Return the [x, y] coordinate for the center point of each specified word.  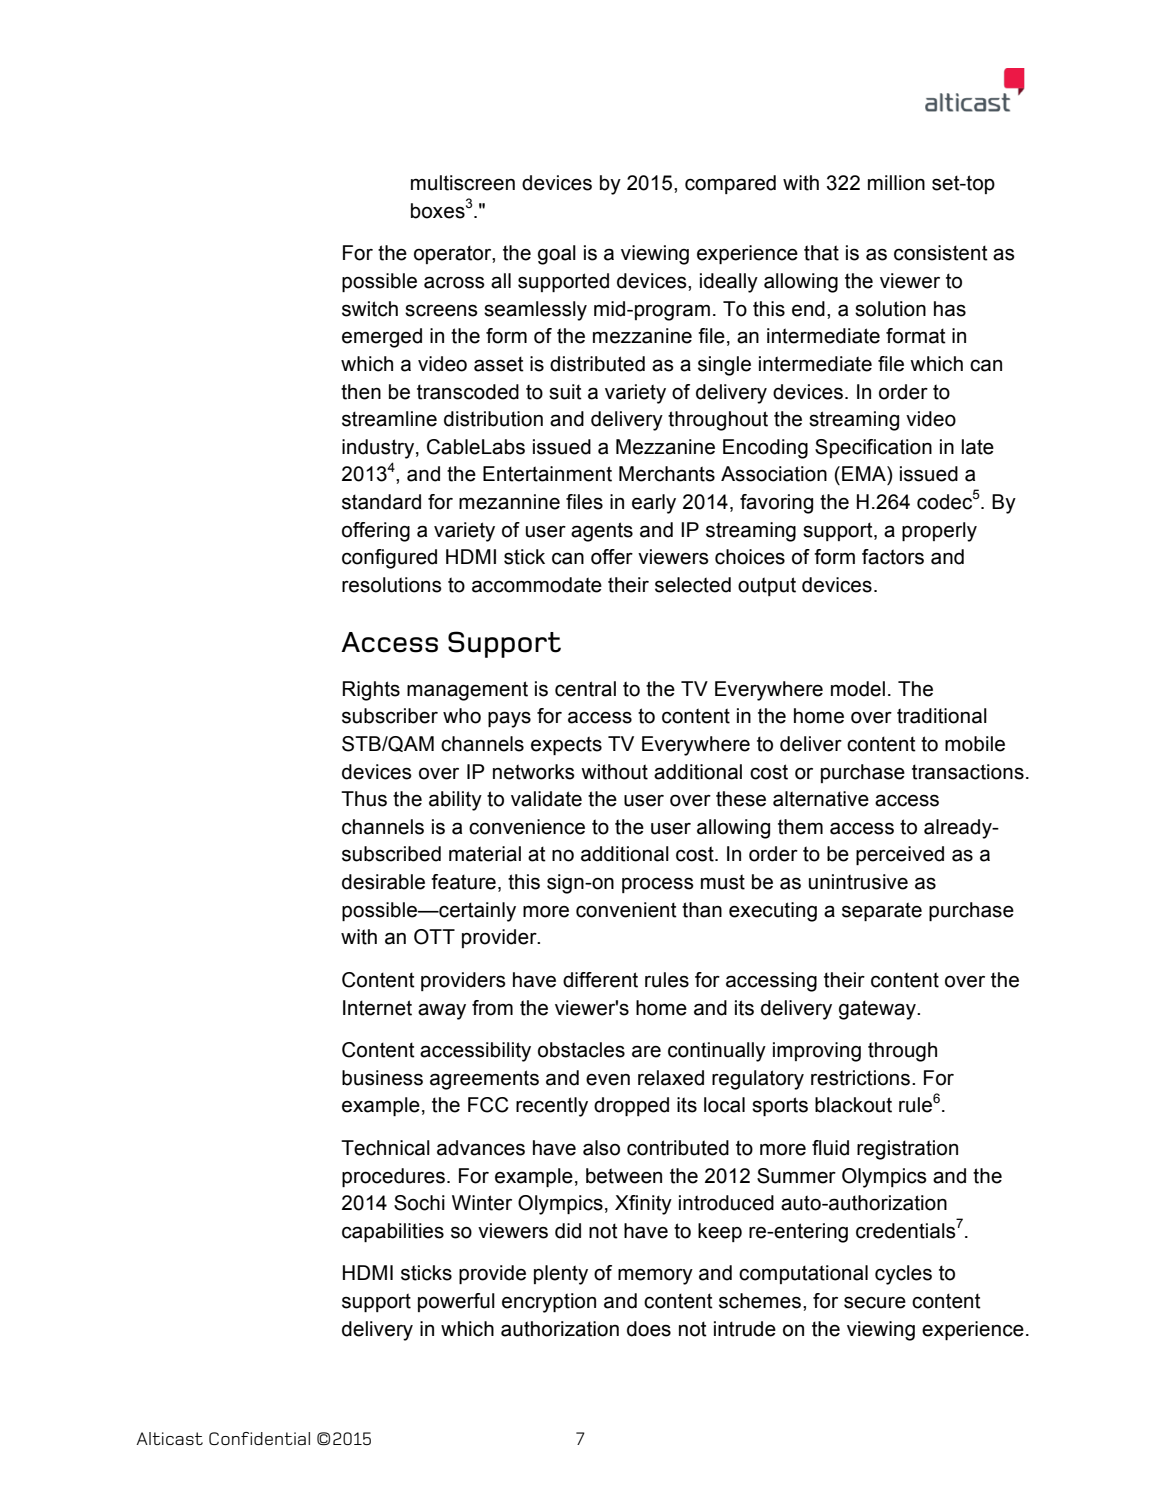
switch [370, 309]
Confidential [259, 1438]
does [649, 1329]
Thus [364, 799]
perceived [900, 855]
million [896, 183]
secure [875, 1302]
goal [557, 255]
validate [546, 799]
